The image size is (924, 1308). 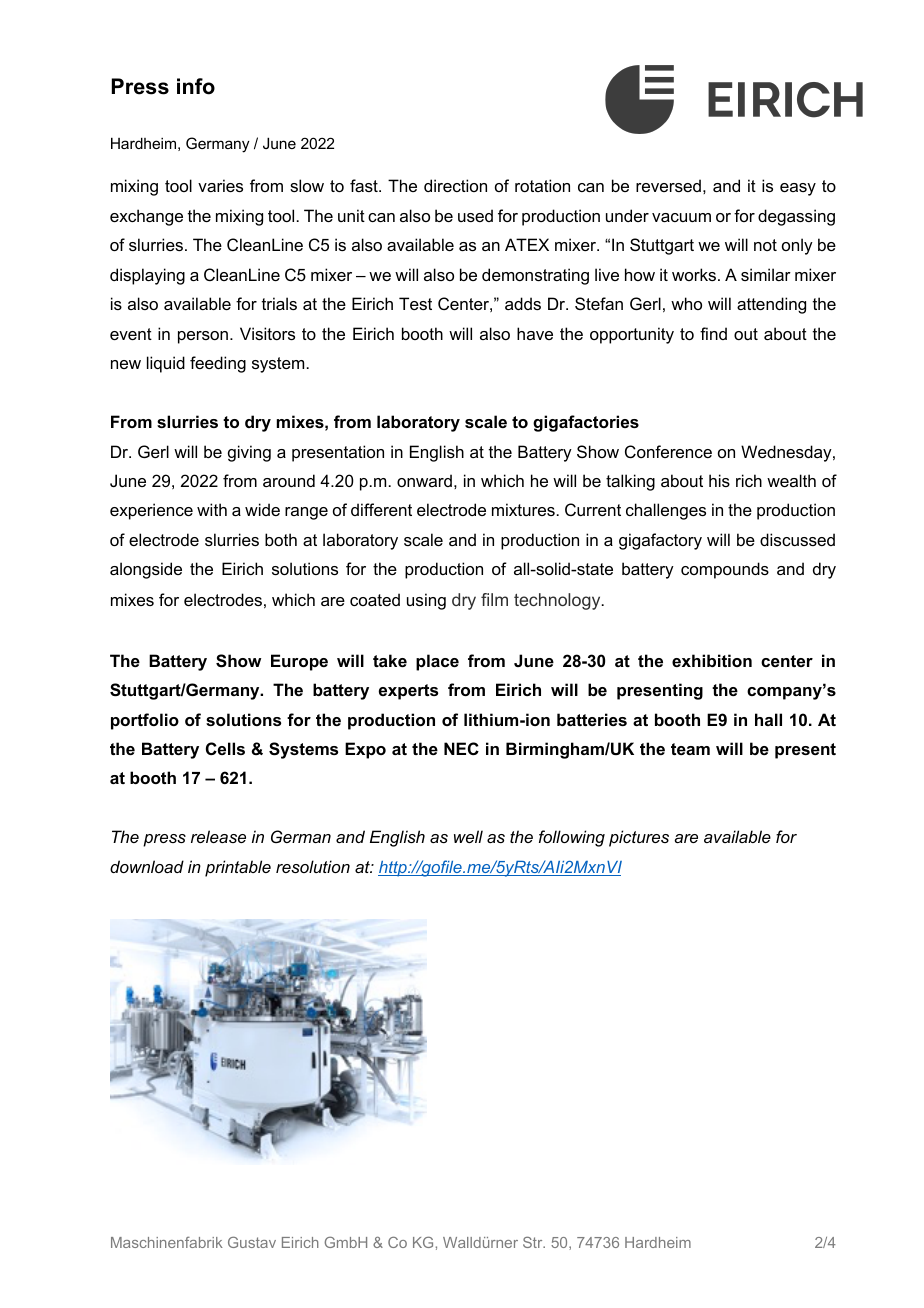 What do you see at coordinates (218, 364) in the screenshot?
I see `feeding` at bounding box center [218, 364].
